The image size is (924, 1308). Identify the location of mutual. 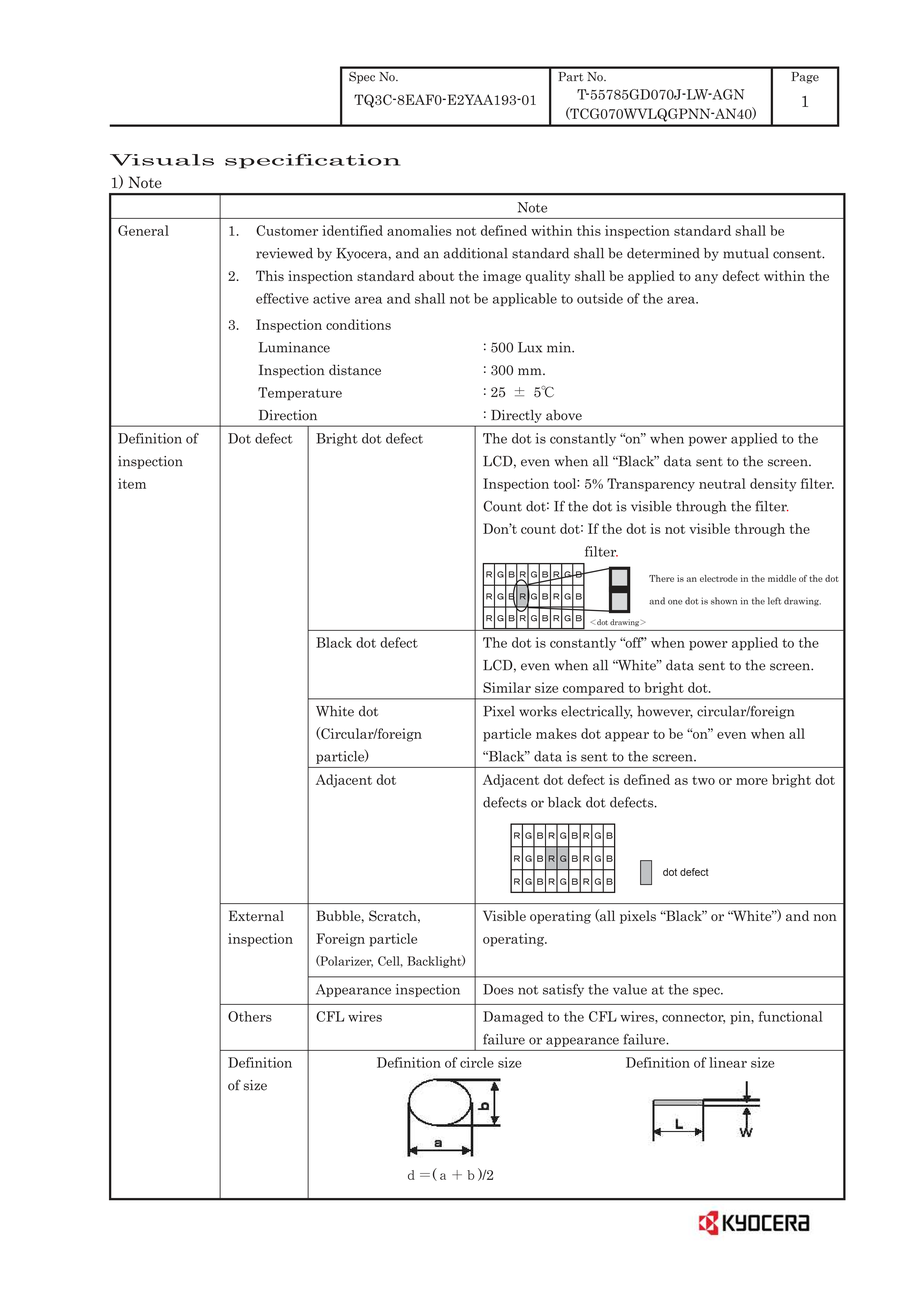
(746, 253).
